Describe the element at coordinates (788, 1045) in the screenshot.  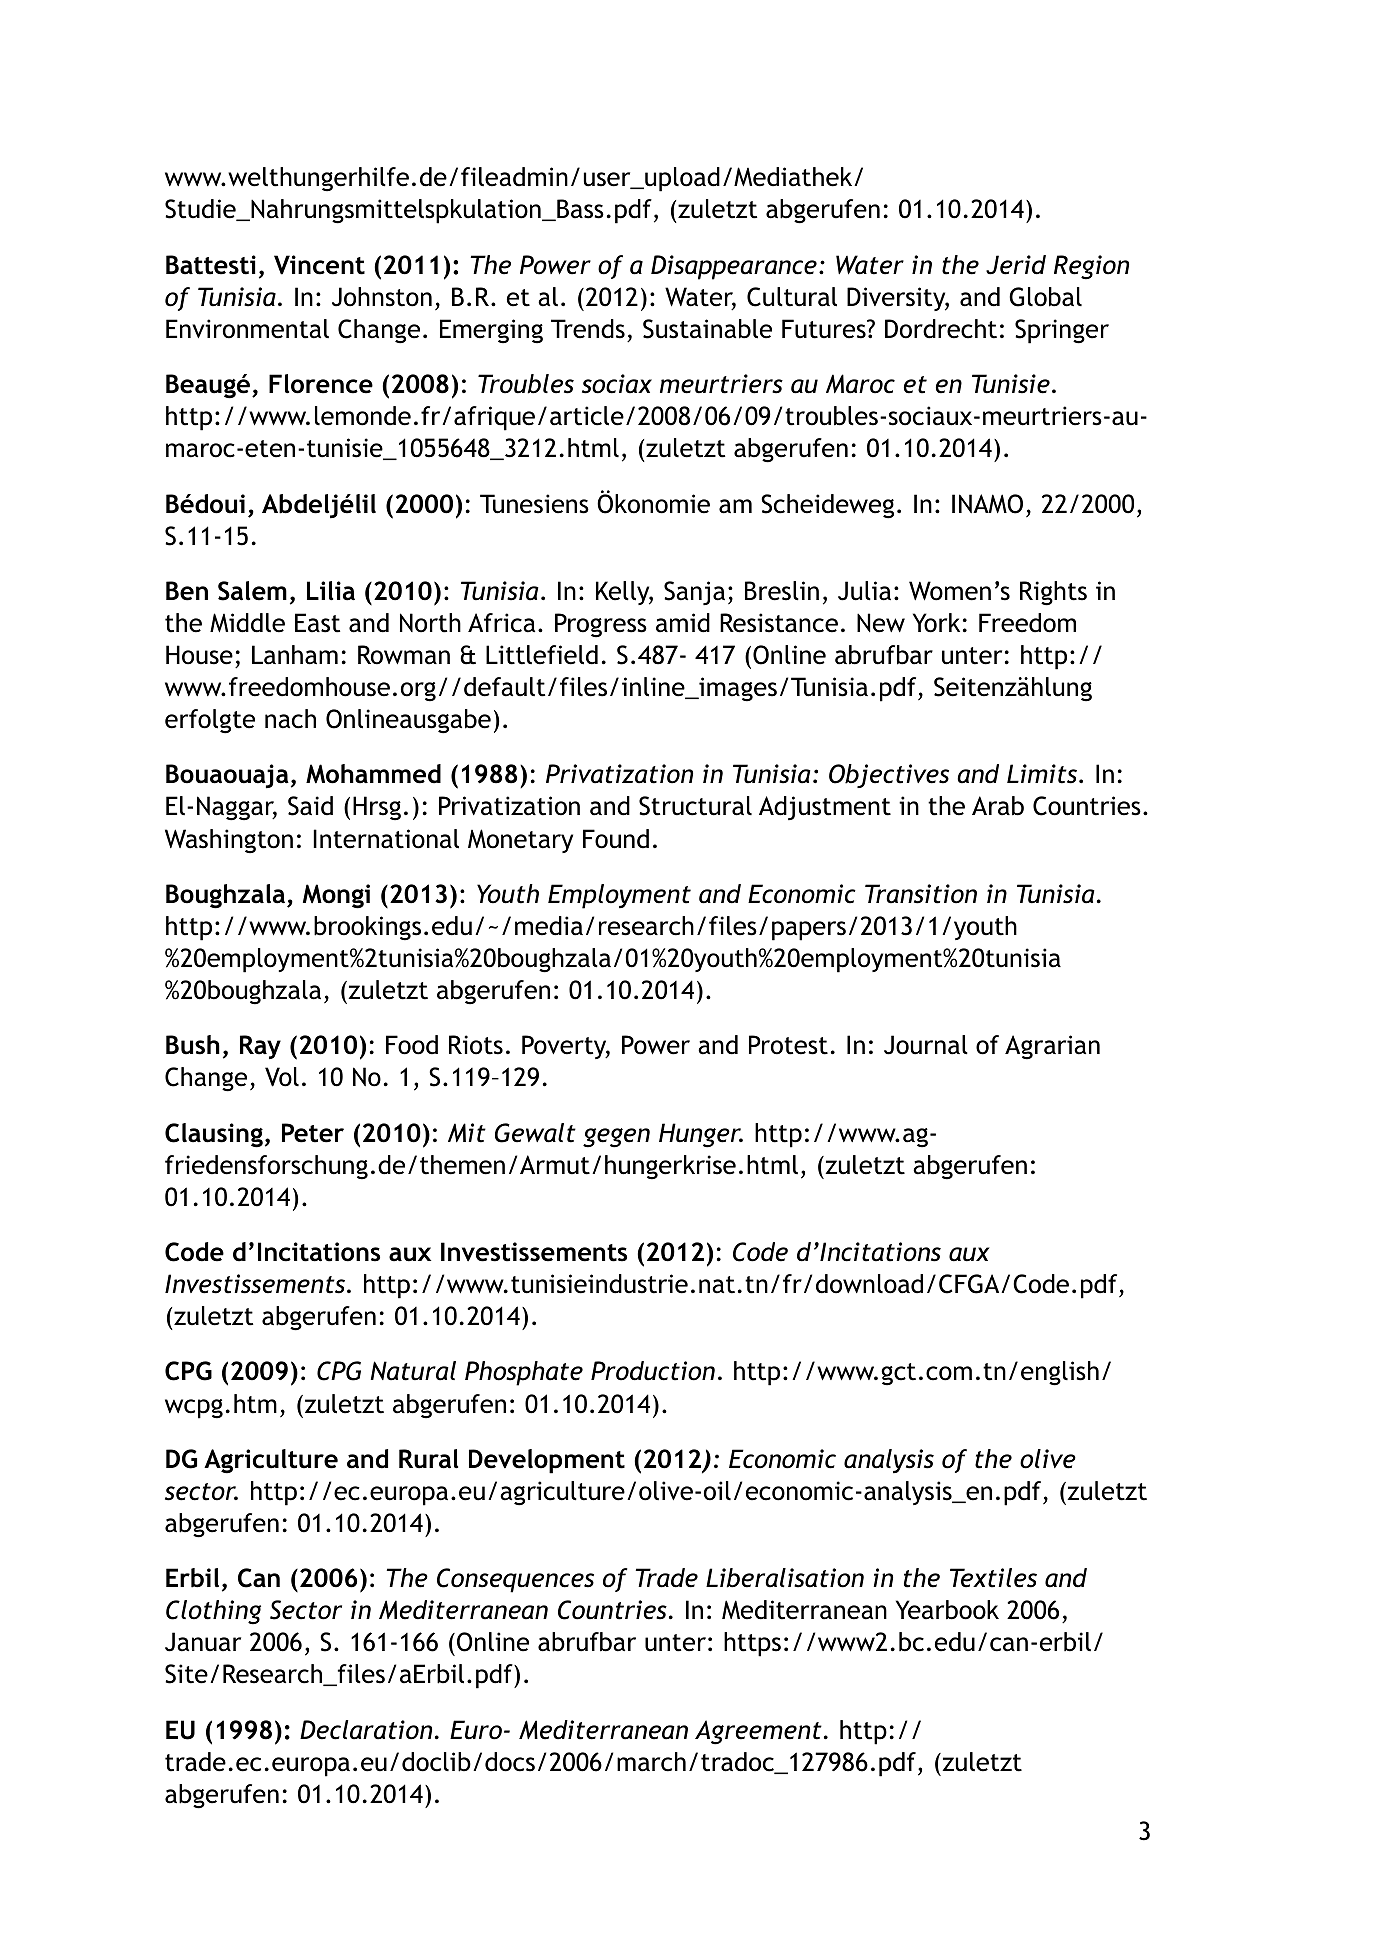
I see `Protest` at that location.
